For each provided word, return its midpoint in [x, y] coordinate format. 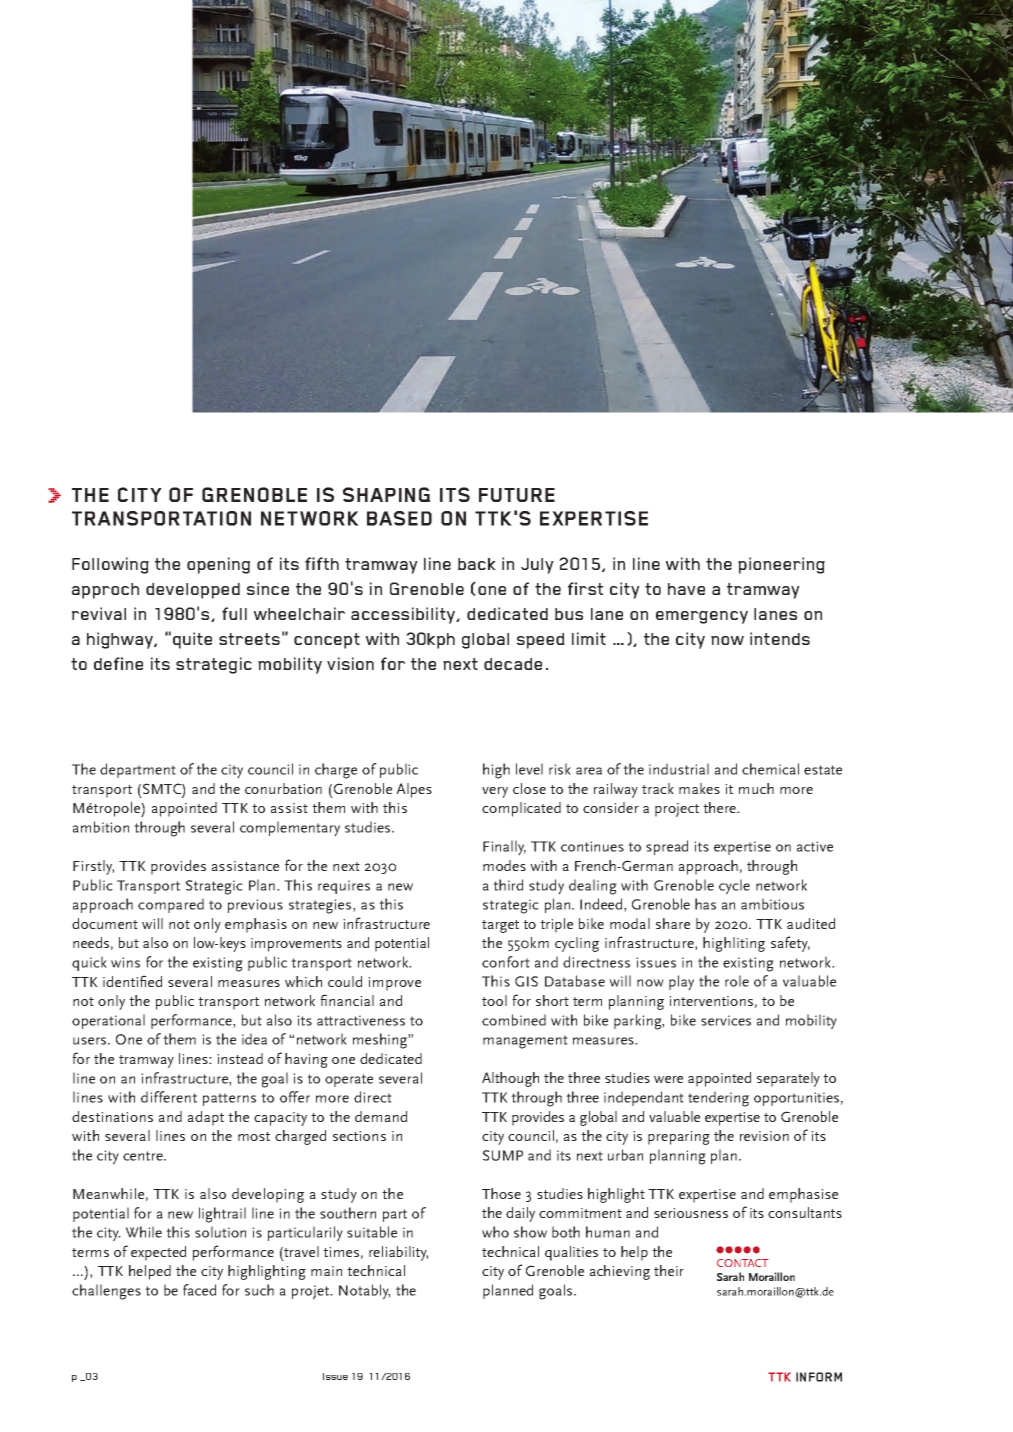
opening [218, 565]
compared [171, 905]
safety [790, 944]
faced [199, 1290]
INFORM [819, 1377]
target [500, 926]
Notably [364, 1292]
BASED [399, 518]
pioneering [781, 565]
